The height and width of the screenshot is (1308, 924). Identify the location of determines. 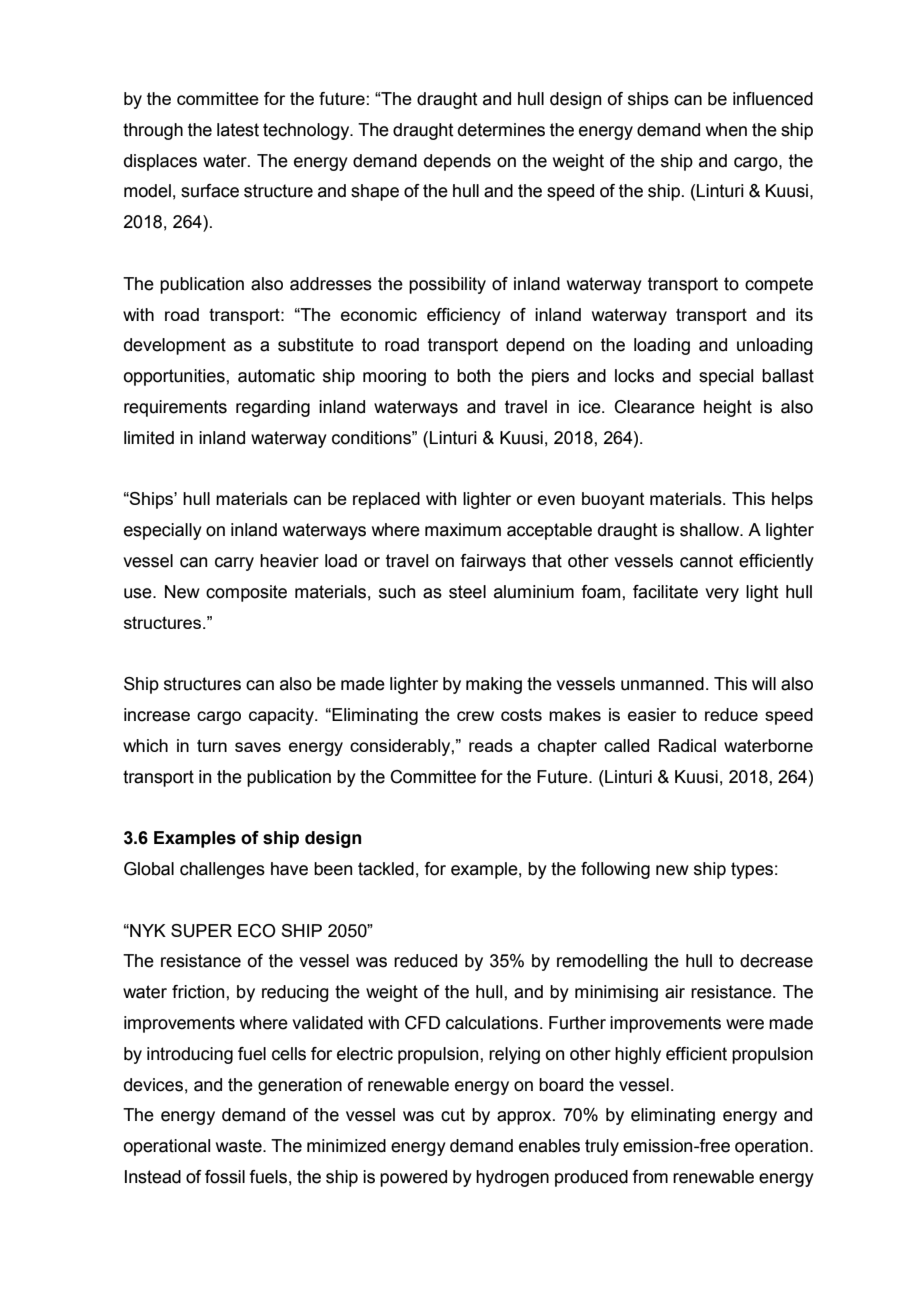
(501, 130).
